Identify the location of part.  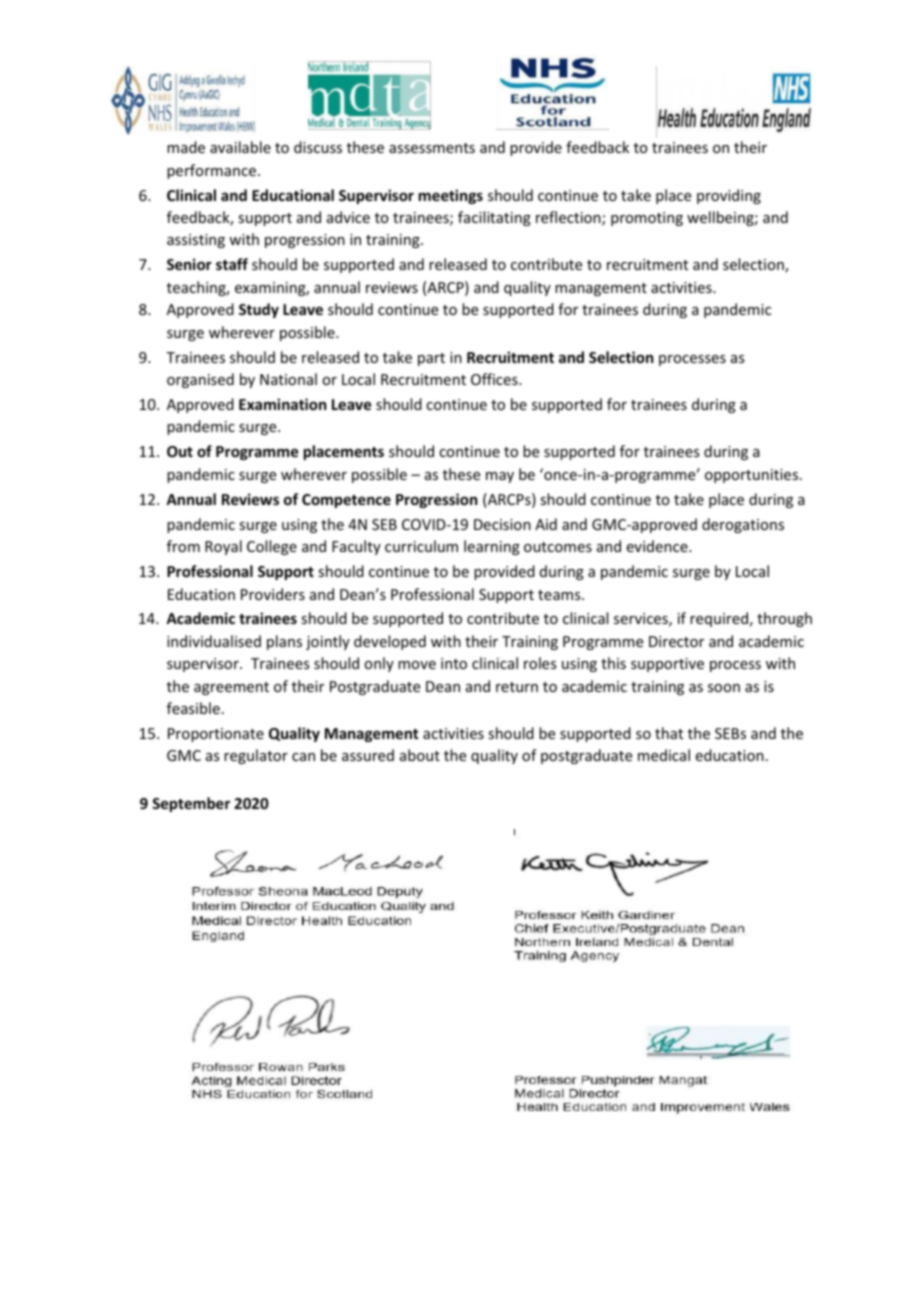
(431, 359).
